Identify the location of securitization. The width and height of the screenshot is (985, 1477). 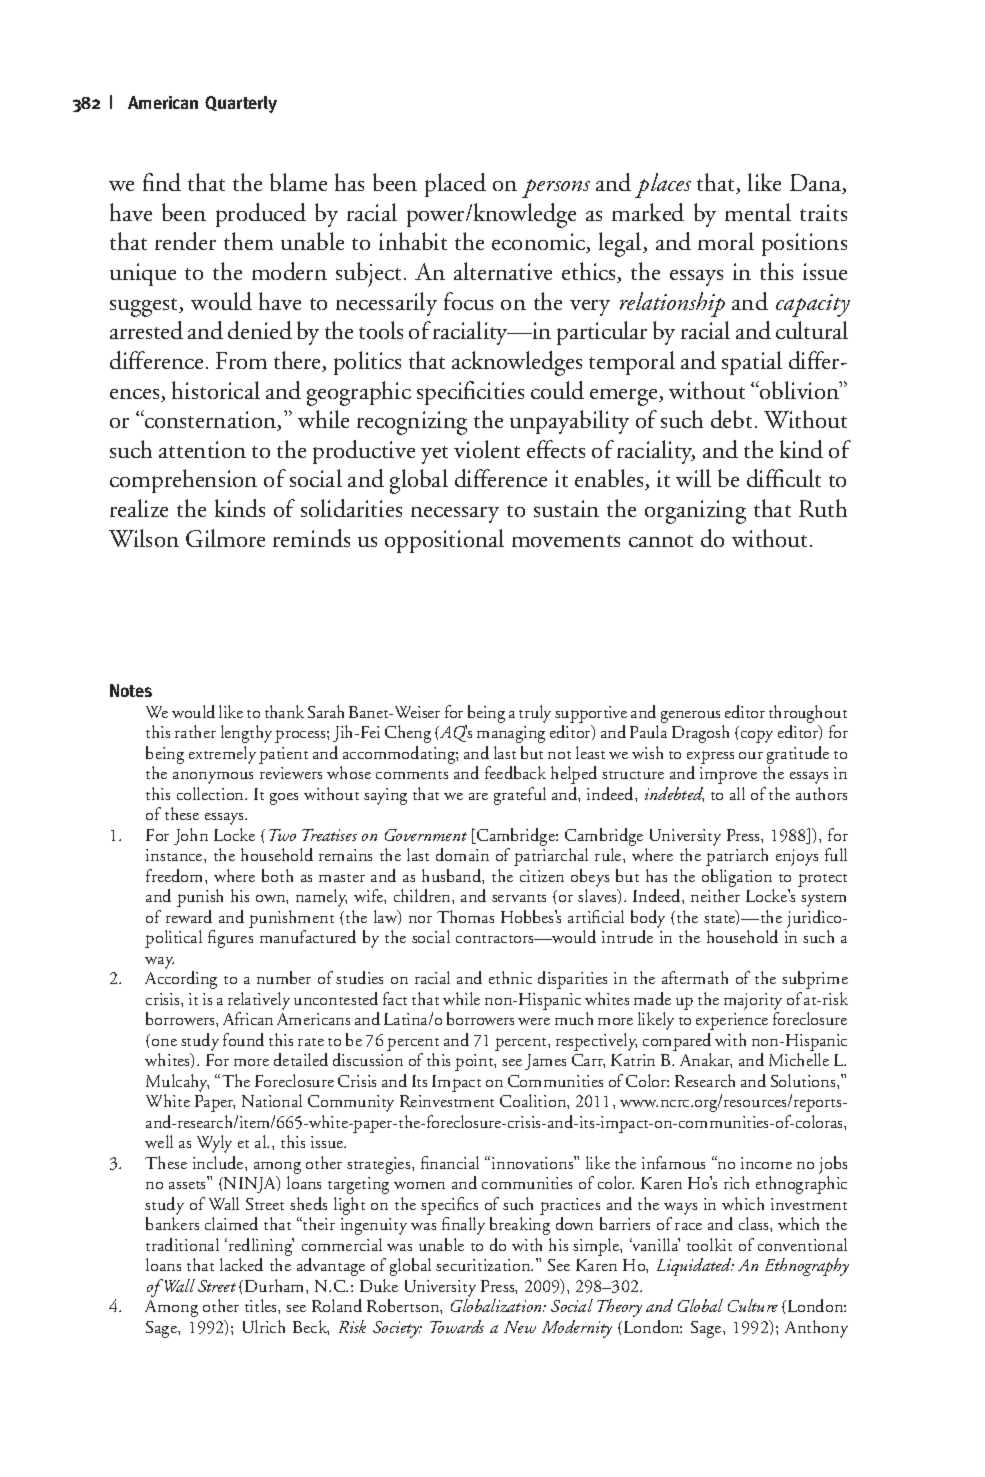
(484, 1265).
